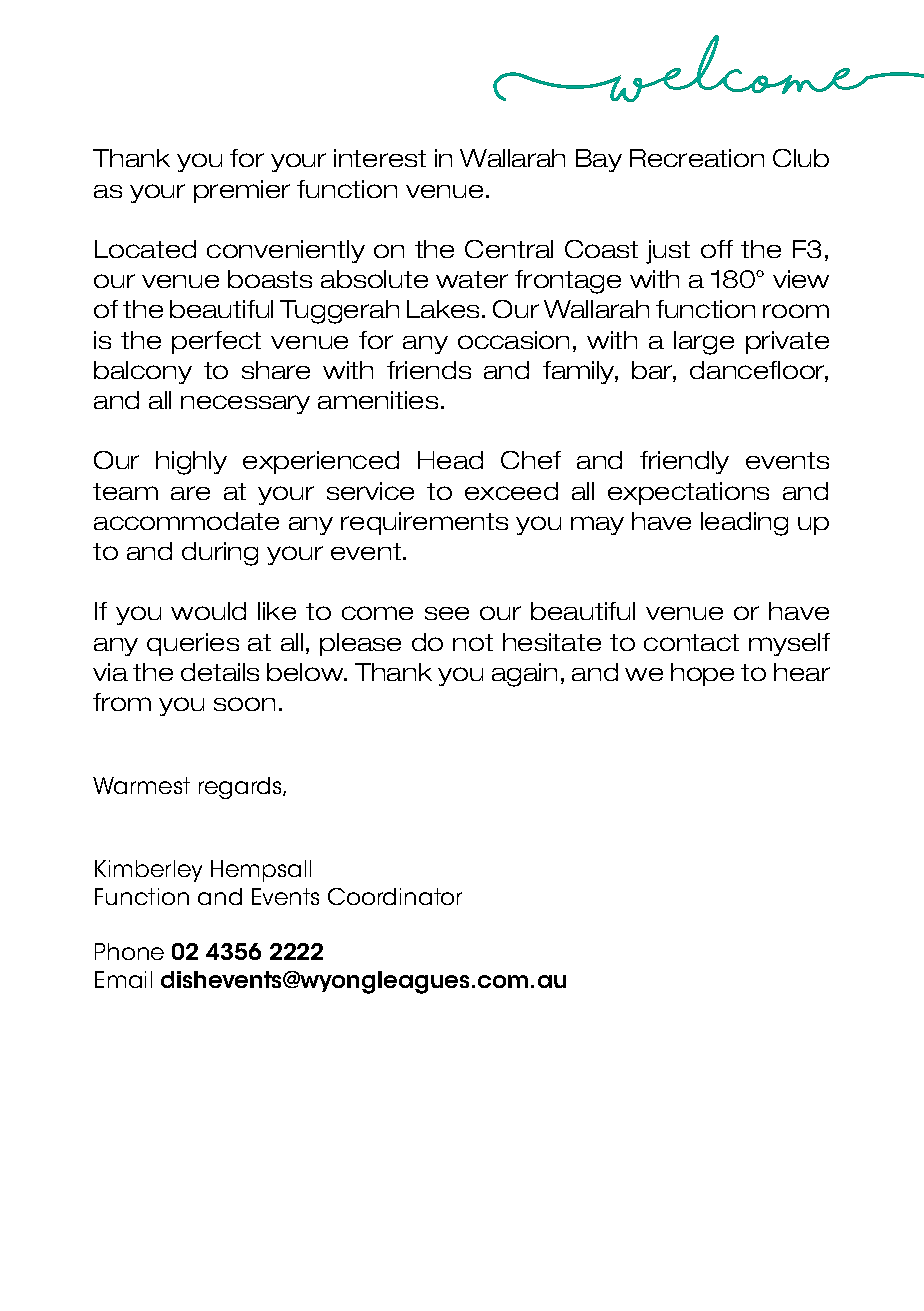 This screenshot has height=1311, width=924. I want to click on highly, so click(191, 463).
